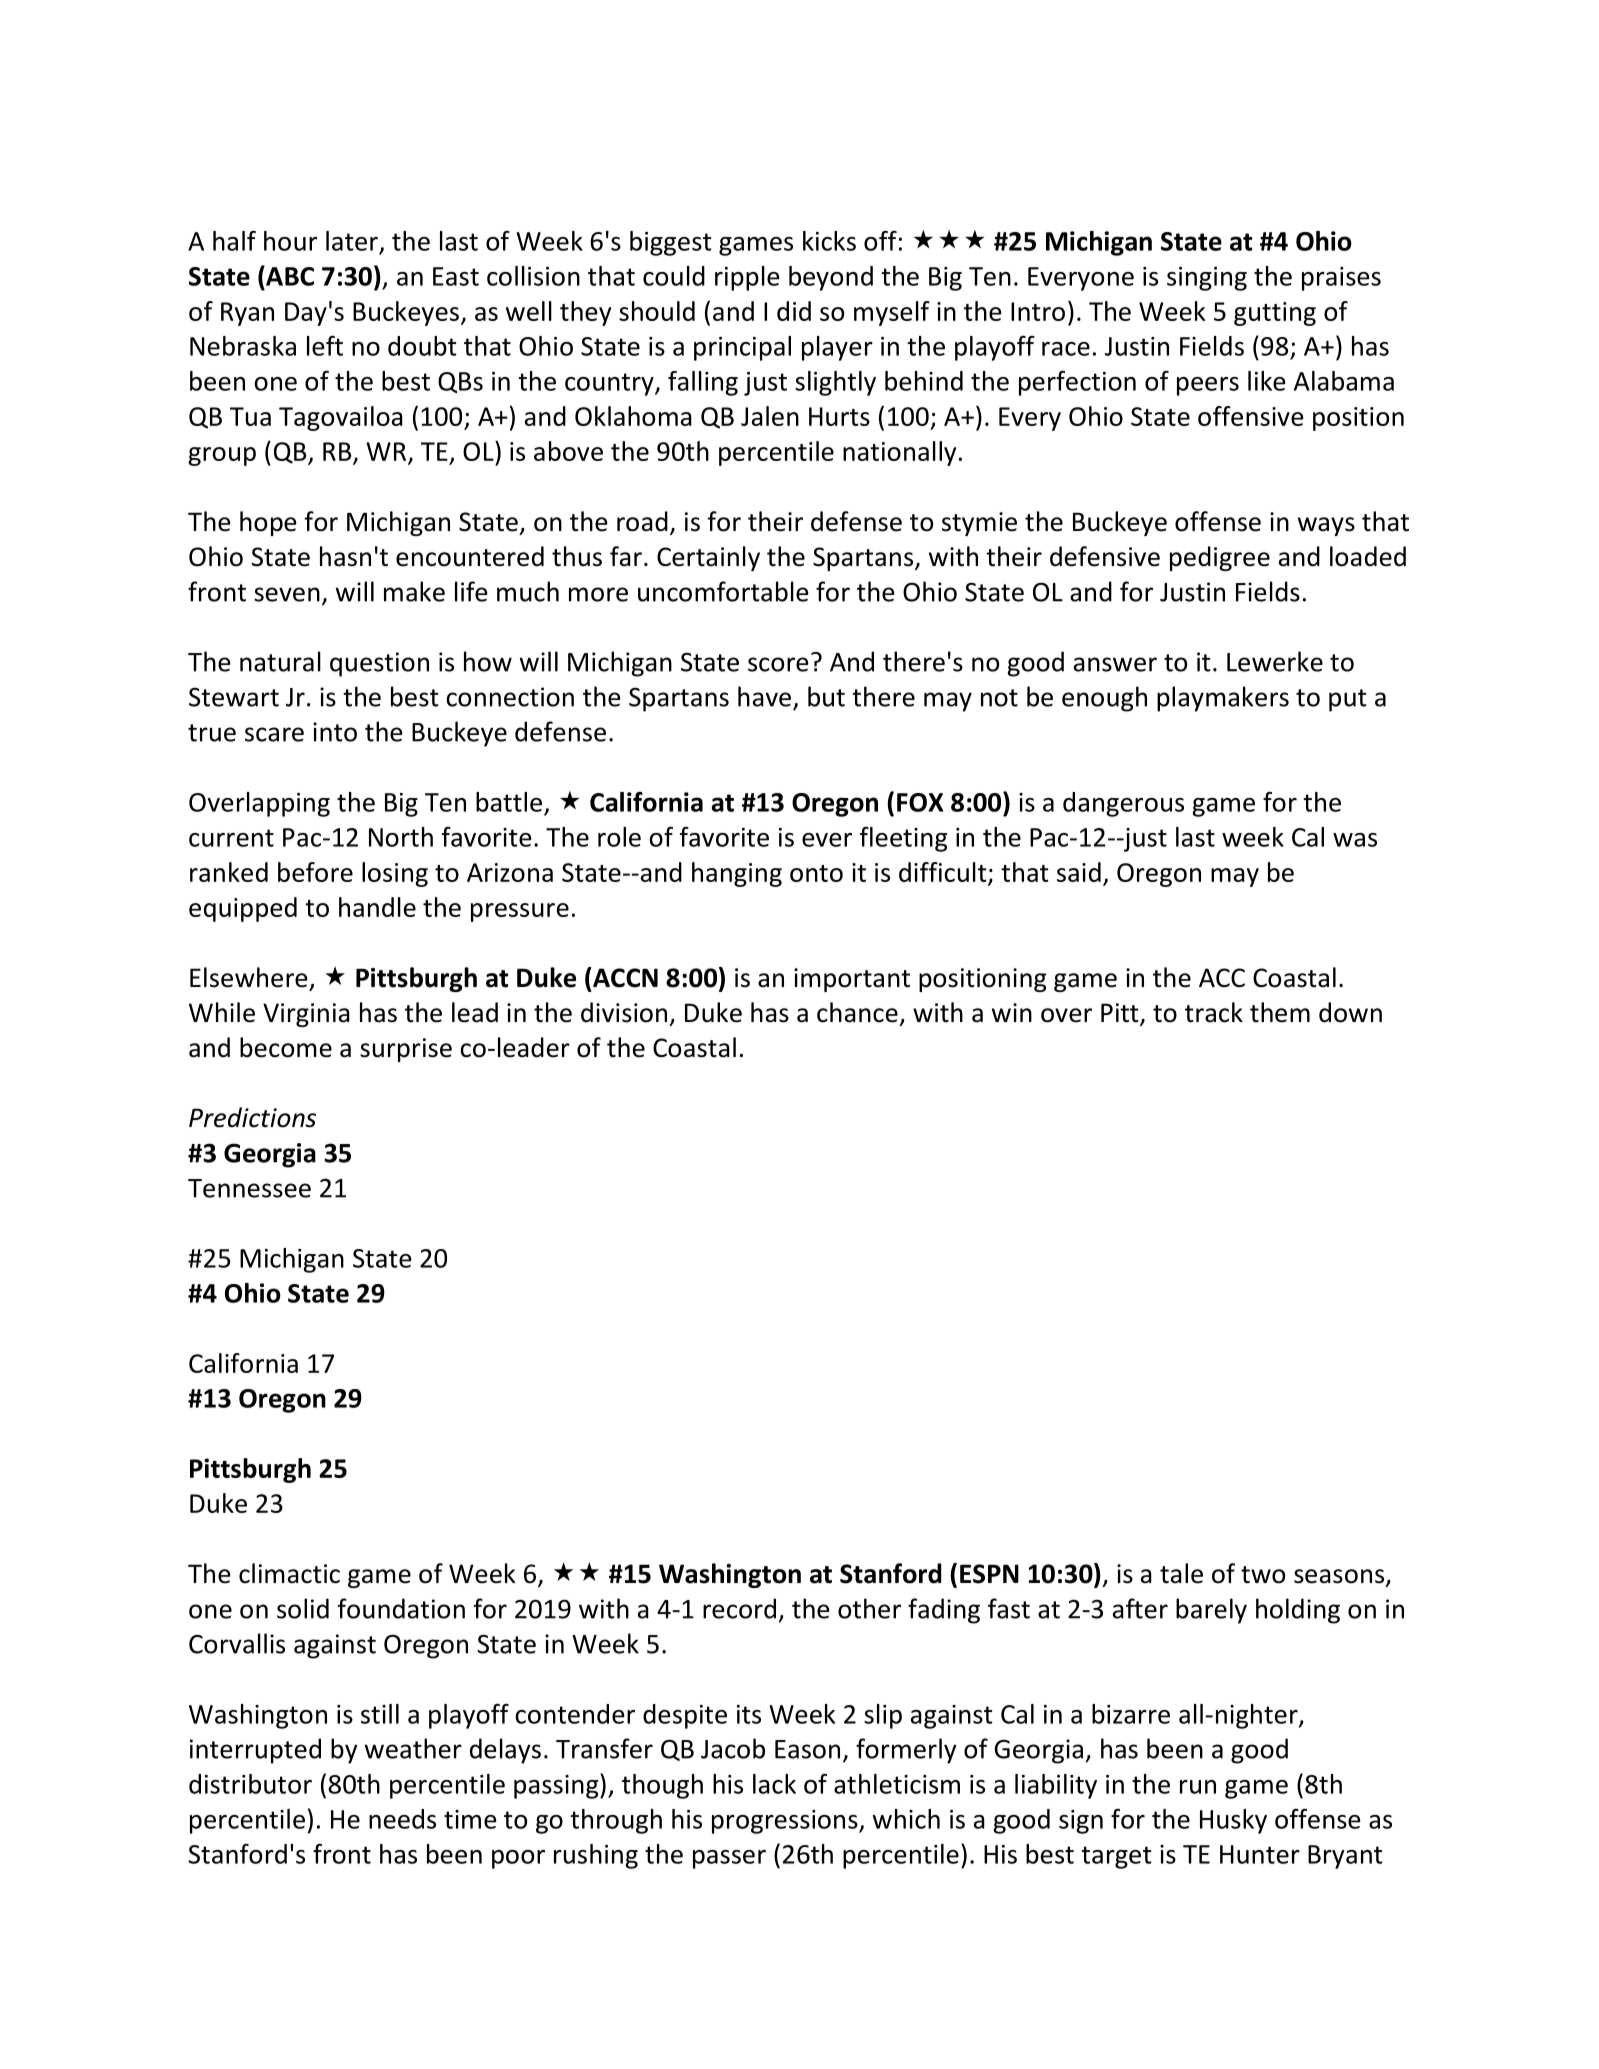  Describe the element at coordinates (1214, 1012) in the screenshot. I see `track` at that location.
